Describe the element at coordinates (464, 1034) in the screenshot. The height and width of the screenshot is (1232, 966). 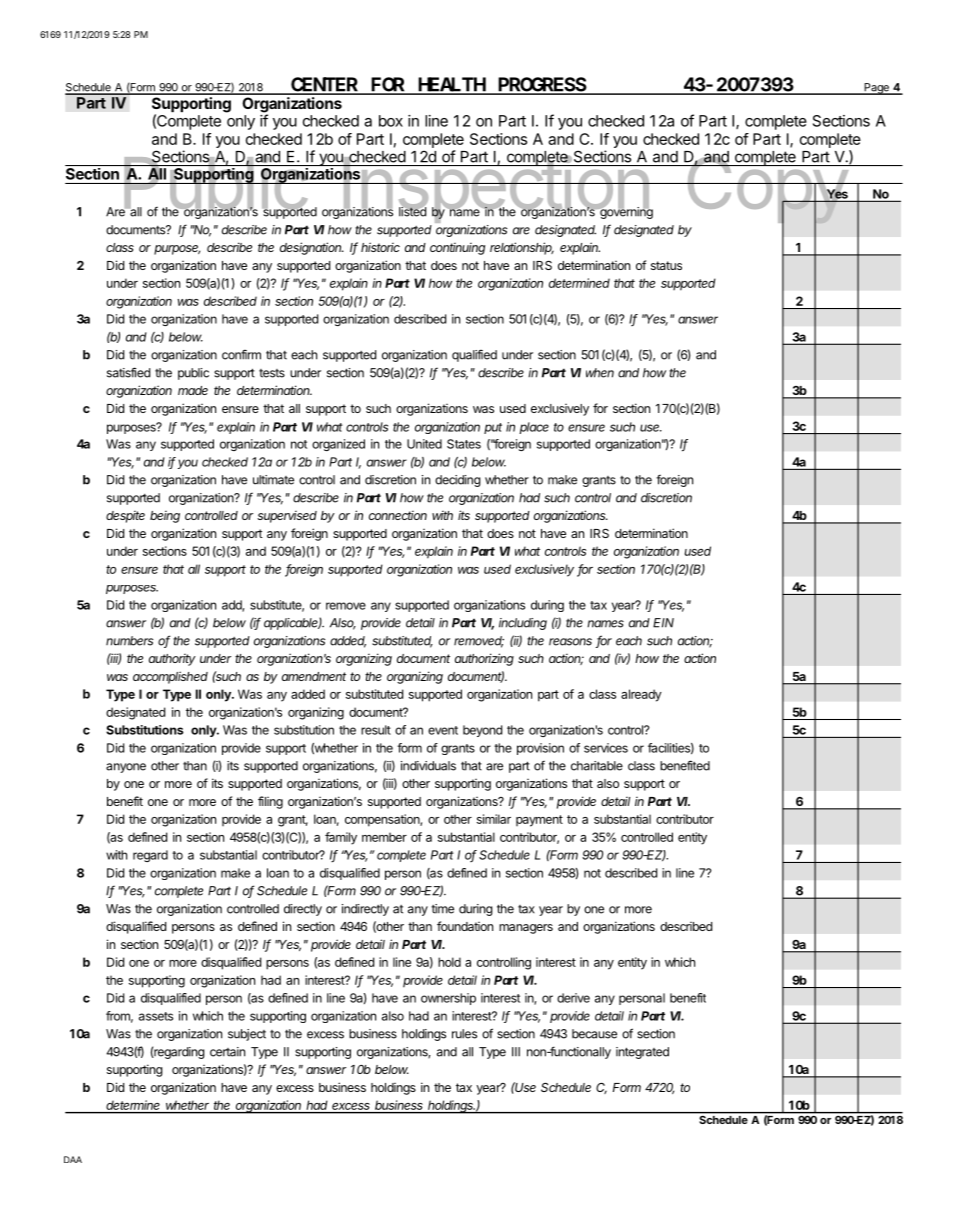
I see `rules` at that location.
